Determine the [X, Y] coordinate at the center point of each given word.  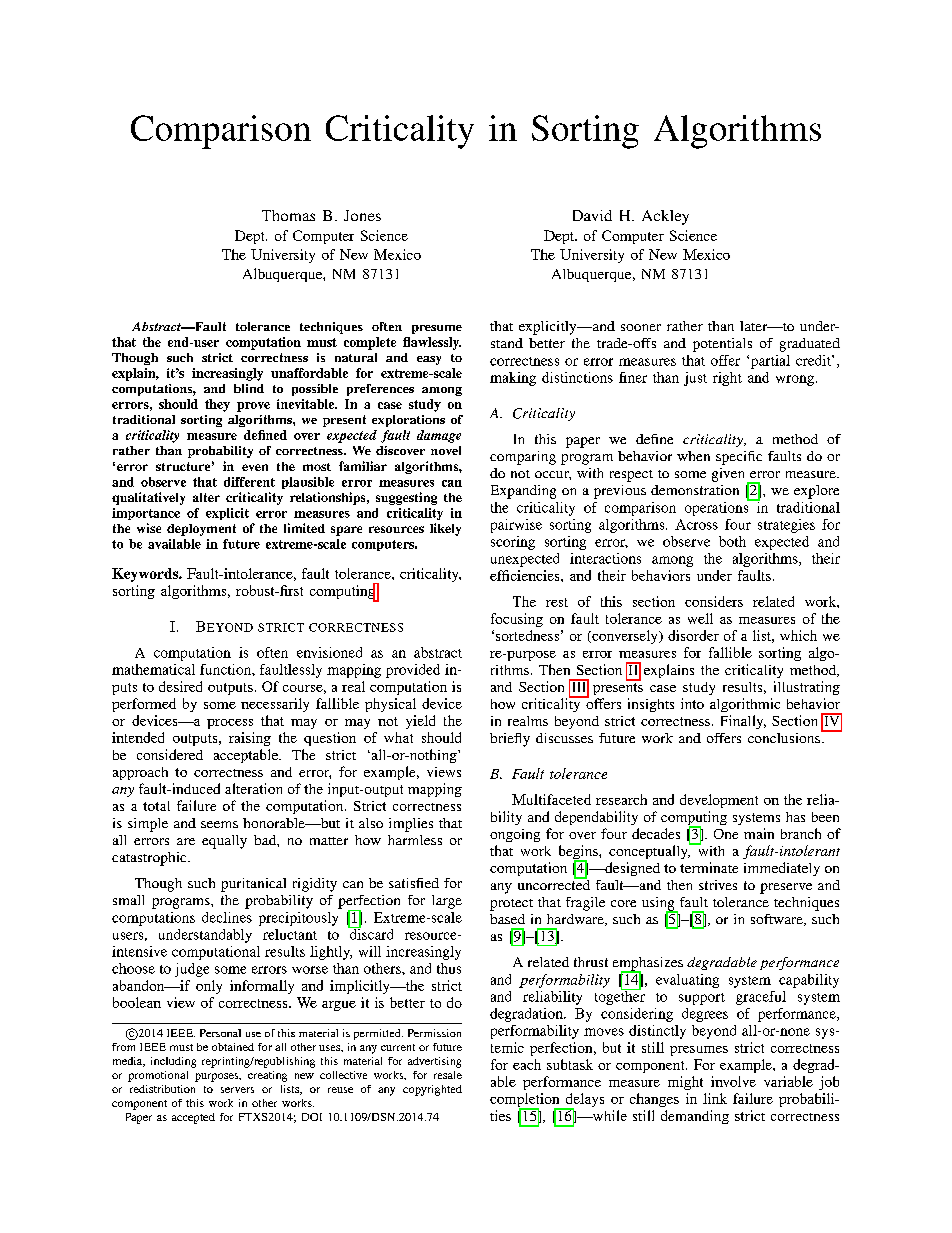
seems [219, 824]
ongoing [515, 835]
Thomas [288, 215]
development [719, 801]
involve [733, 1081]
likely [445, 529]
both [732, 541]
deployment [201, 530]
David [592, 215]
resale [448, 1075]
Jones [362, 215]
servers [237, 1090]
